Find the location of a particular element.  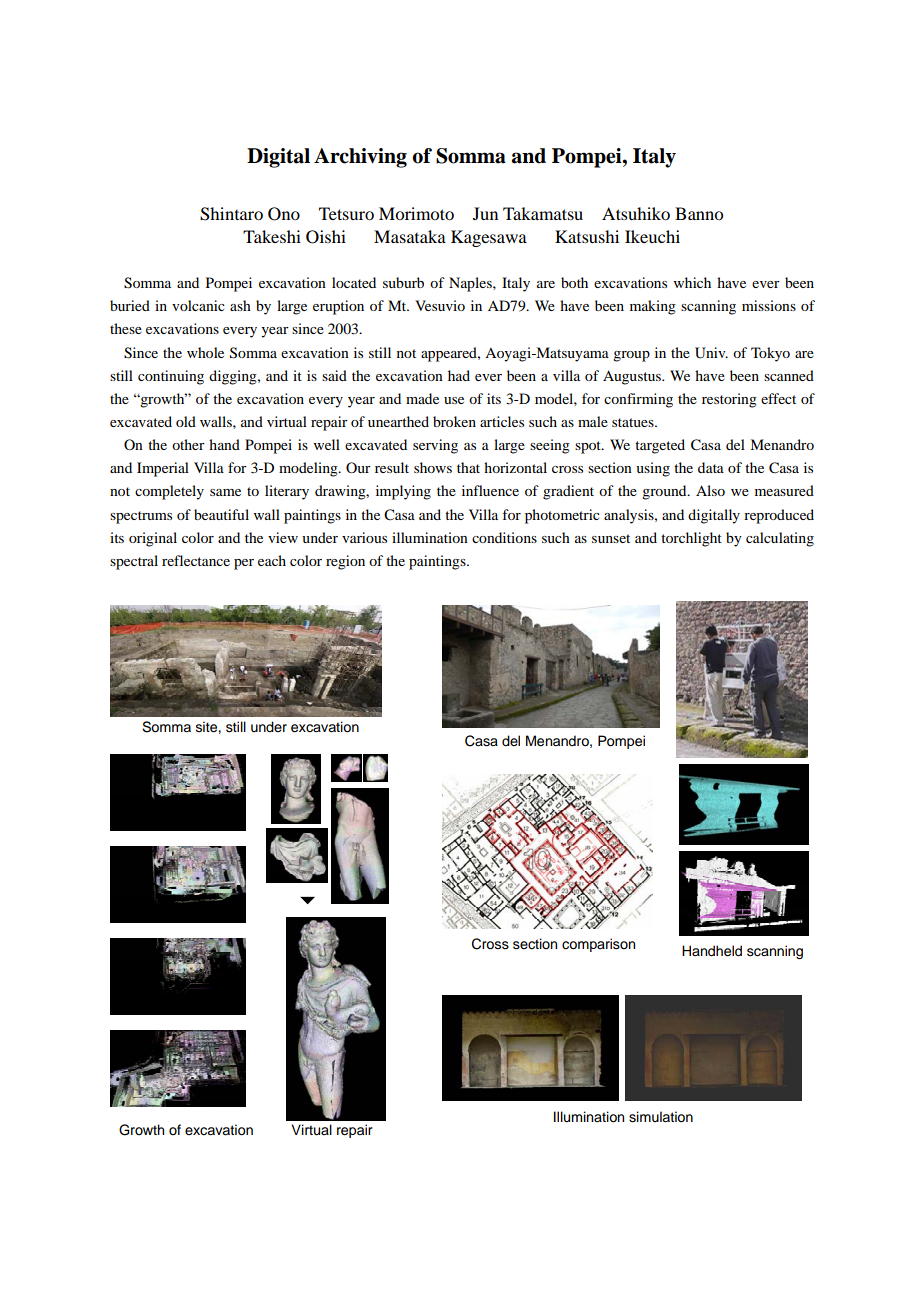

broken is located at coordinates (454, 421).
